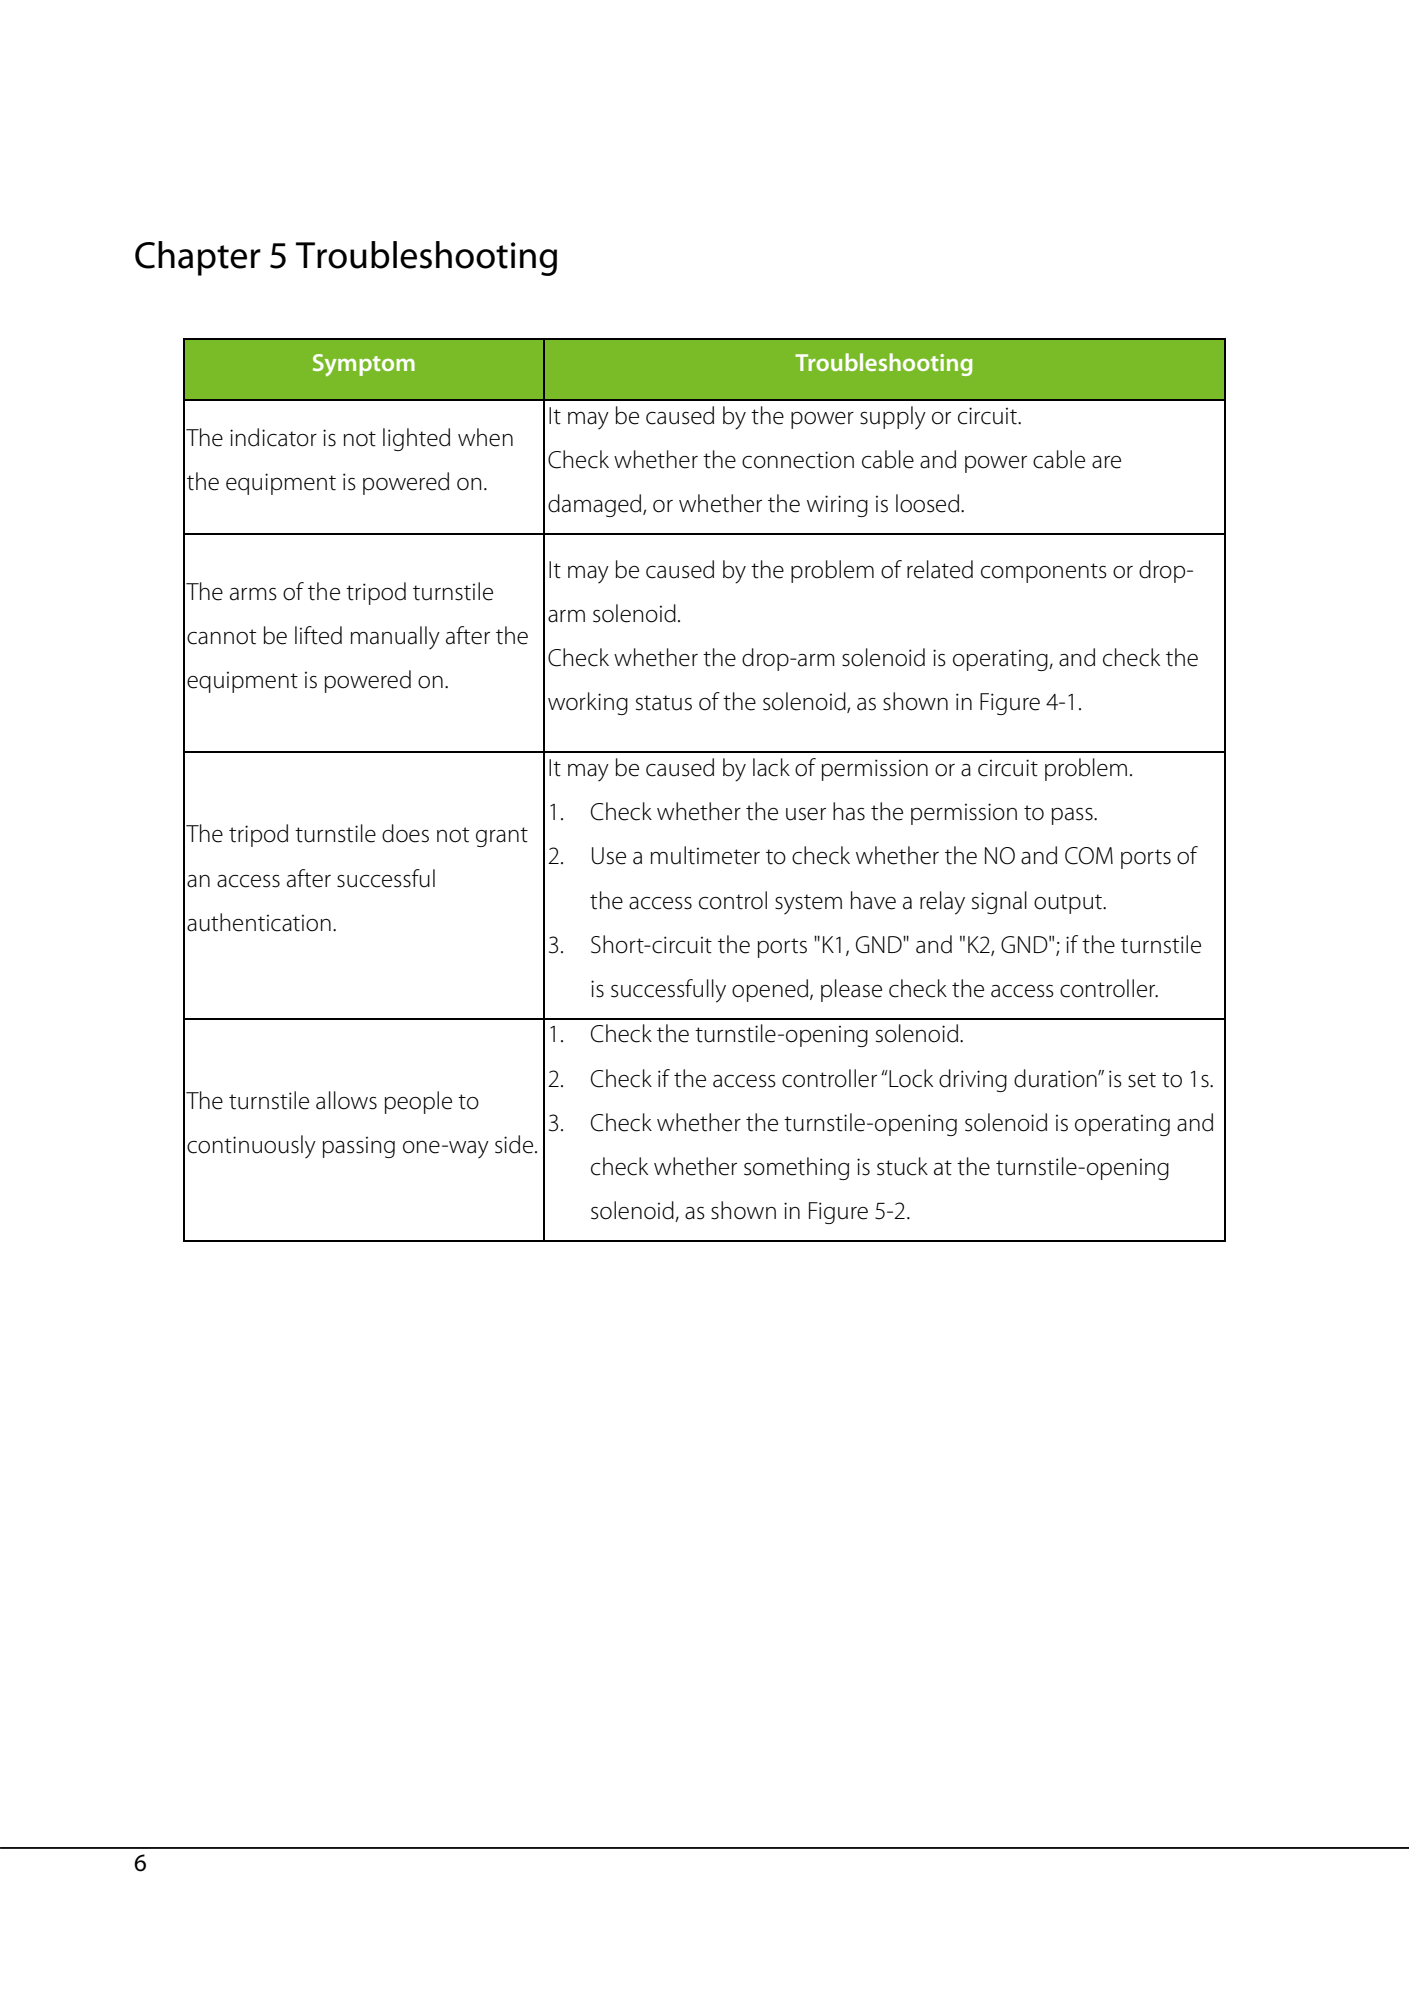 The image size is (1409, 1993). I want to click on components, so click(1044, 573).
